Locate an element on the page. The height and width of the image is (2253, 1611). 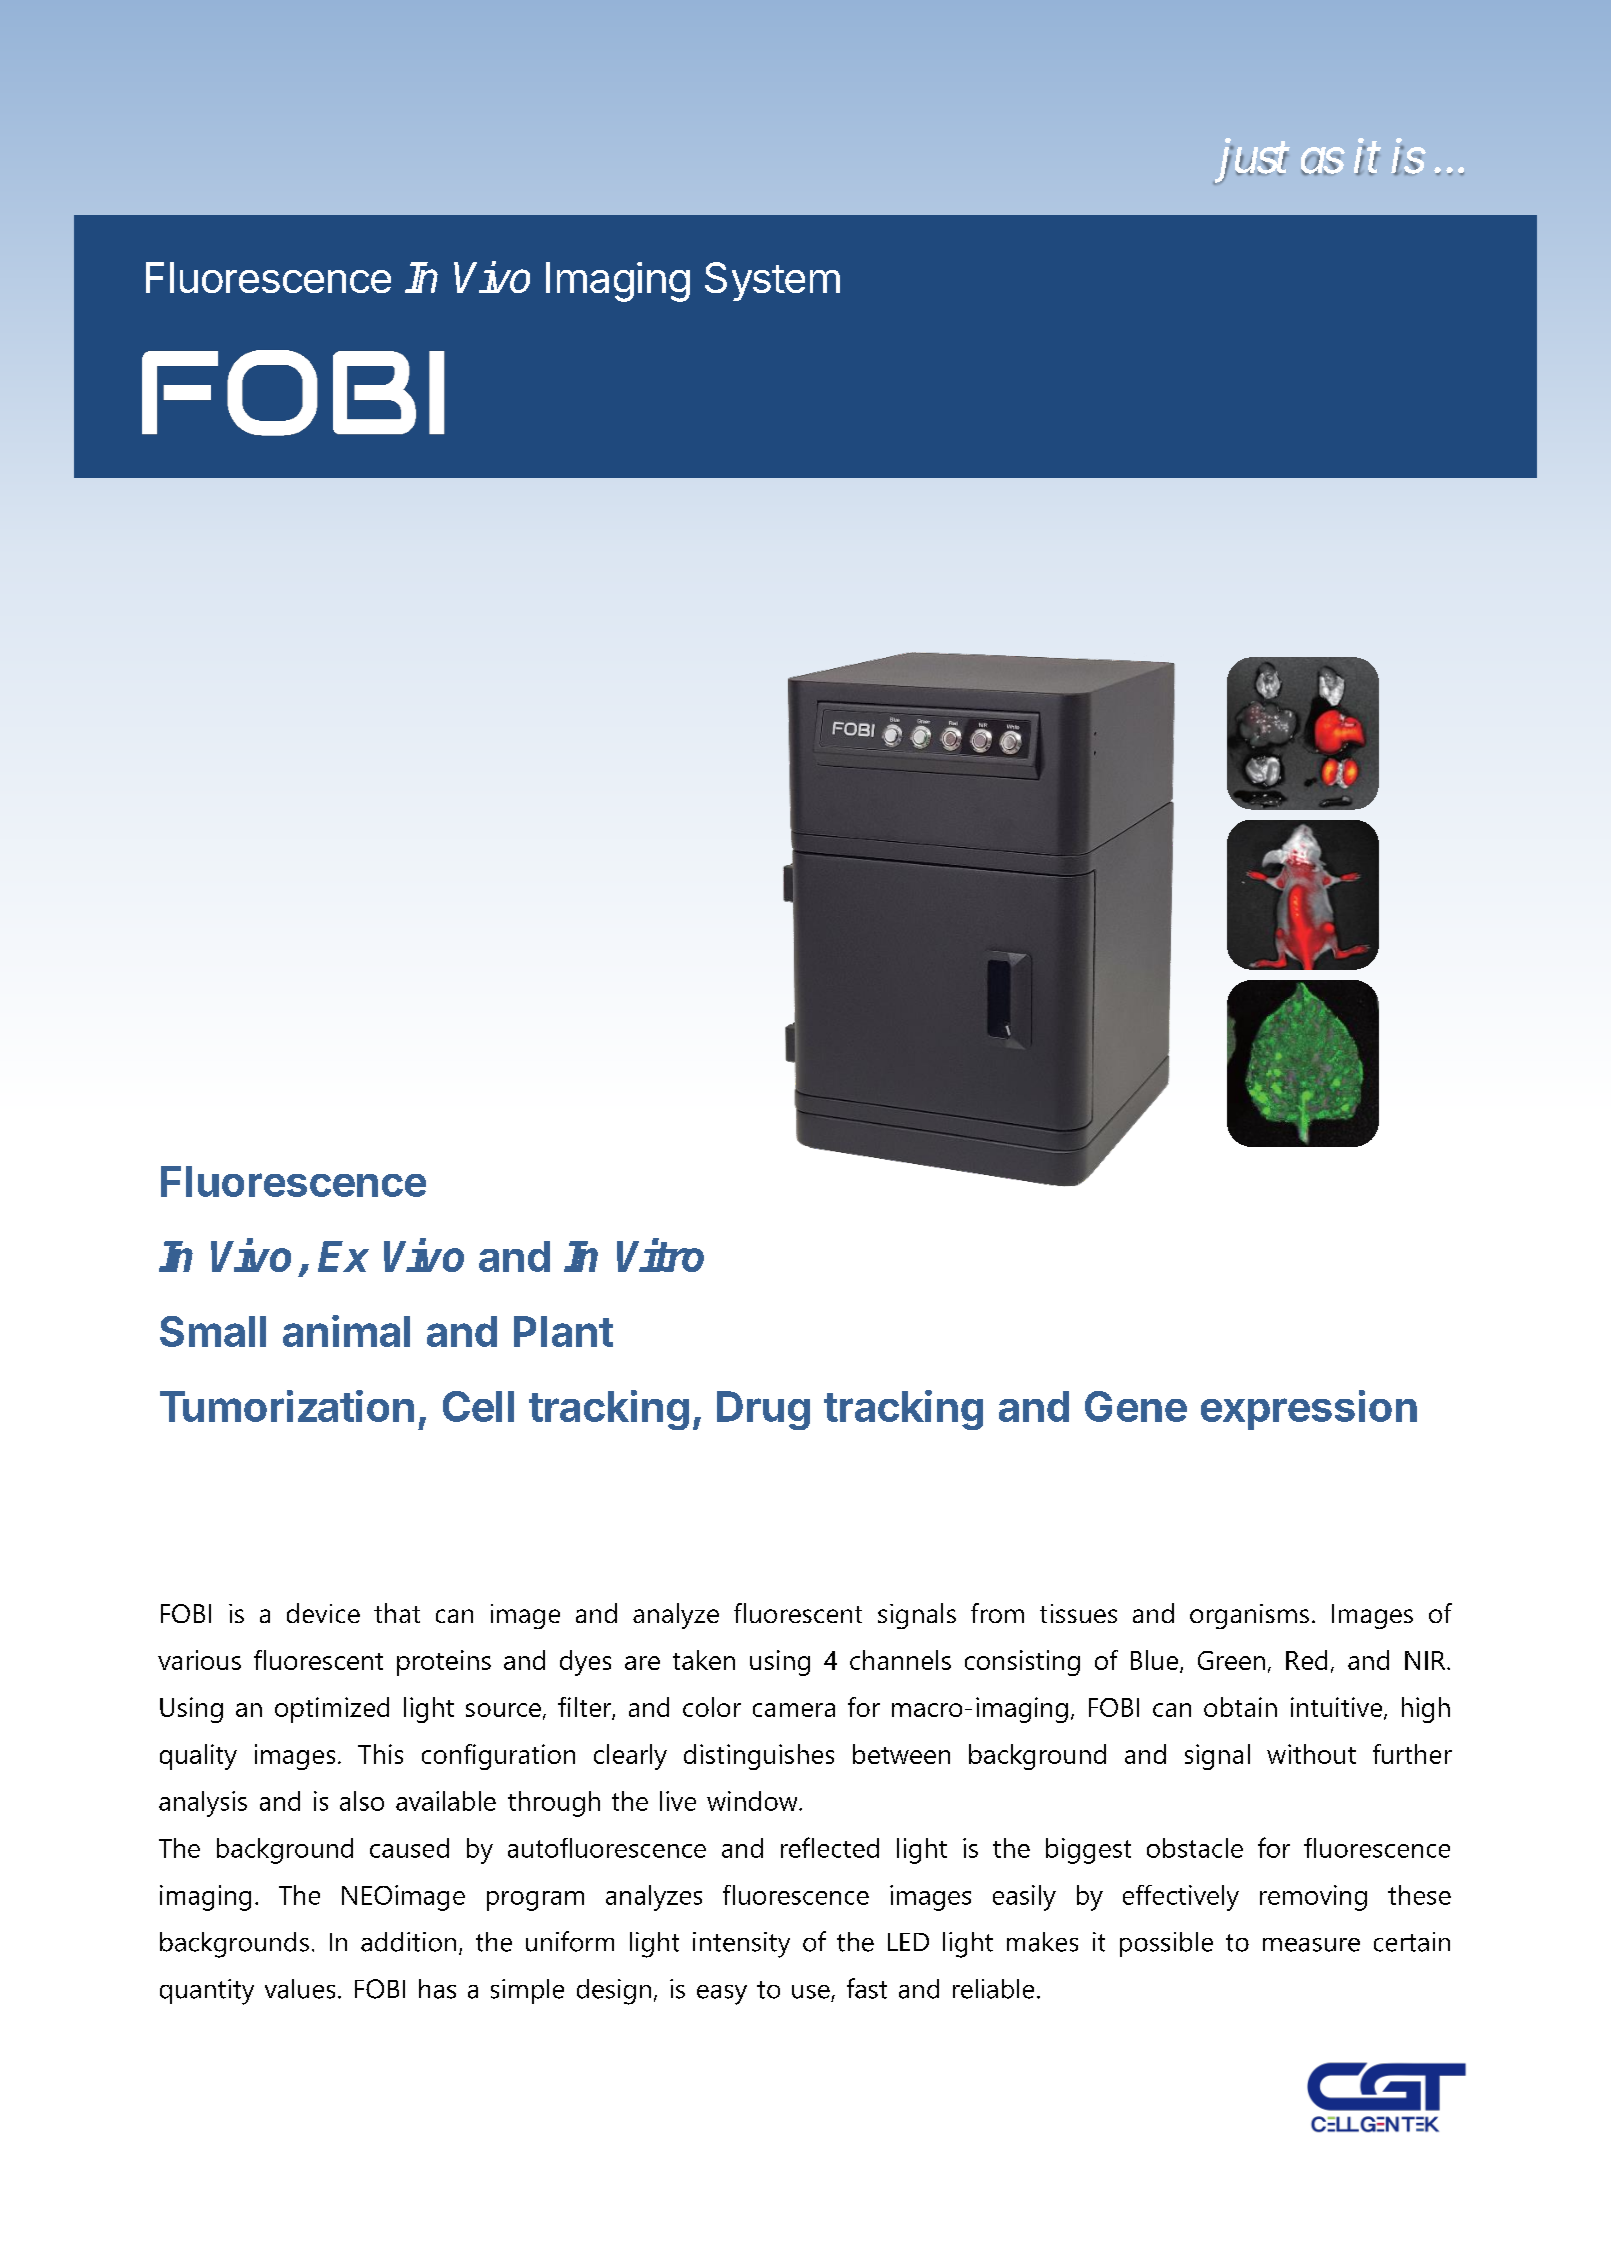
just is located at coordinates (1252, 162).
